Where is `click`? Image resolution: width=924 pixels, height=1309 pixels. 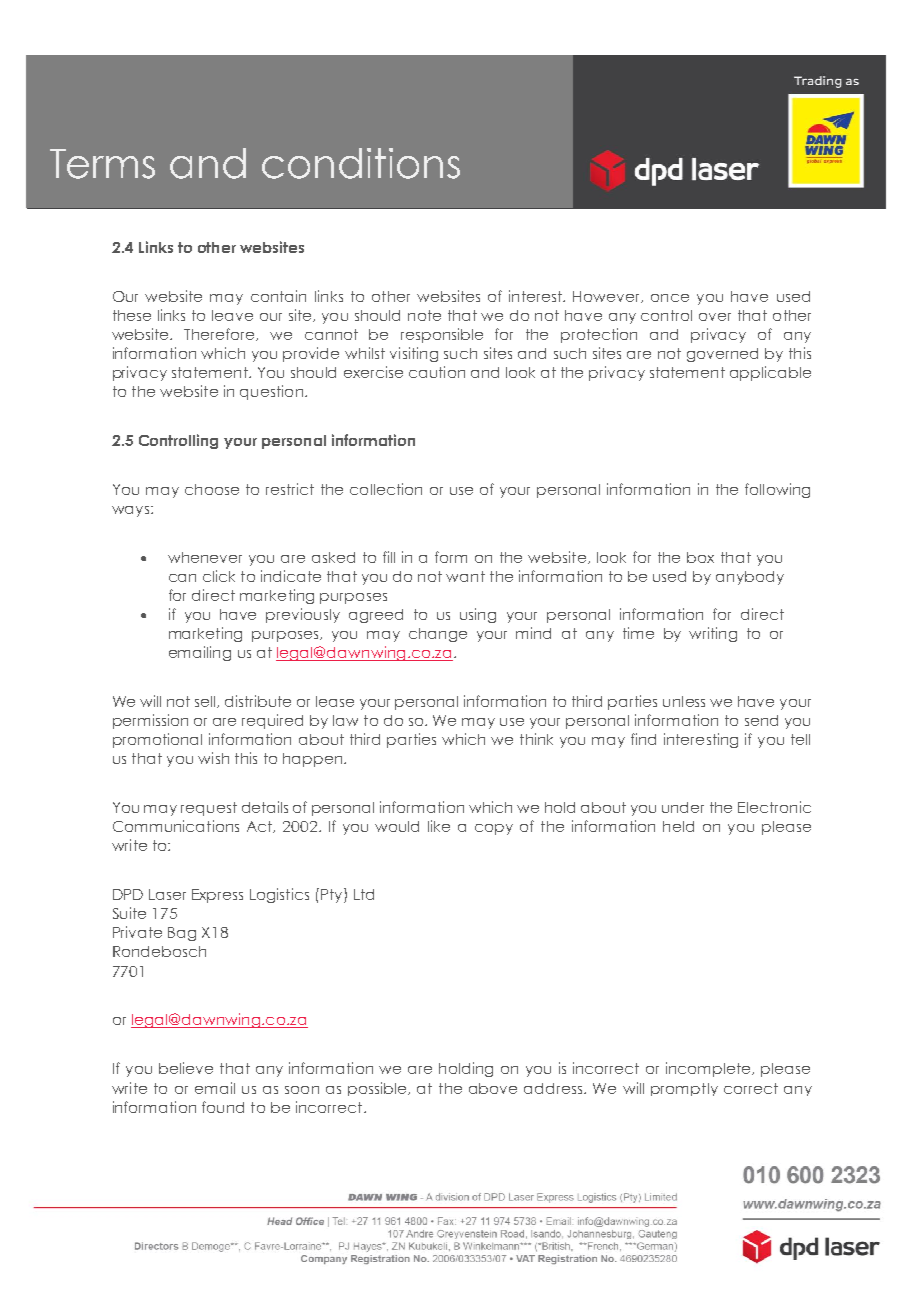 click is located at coordinates (219, 576).
